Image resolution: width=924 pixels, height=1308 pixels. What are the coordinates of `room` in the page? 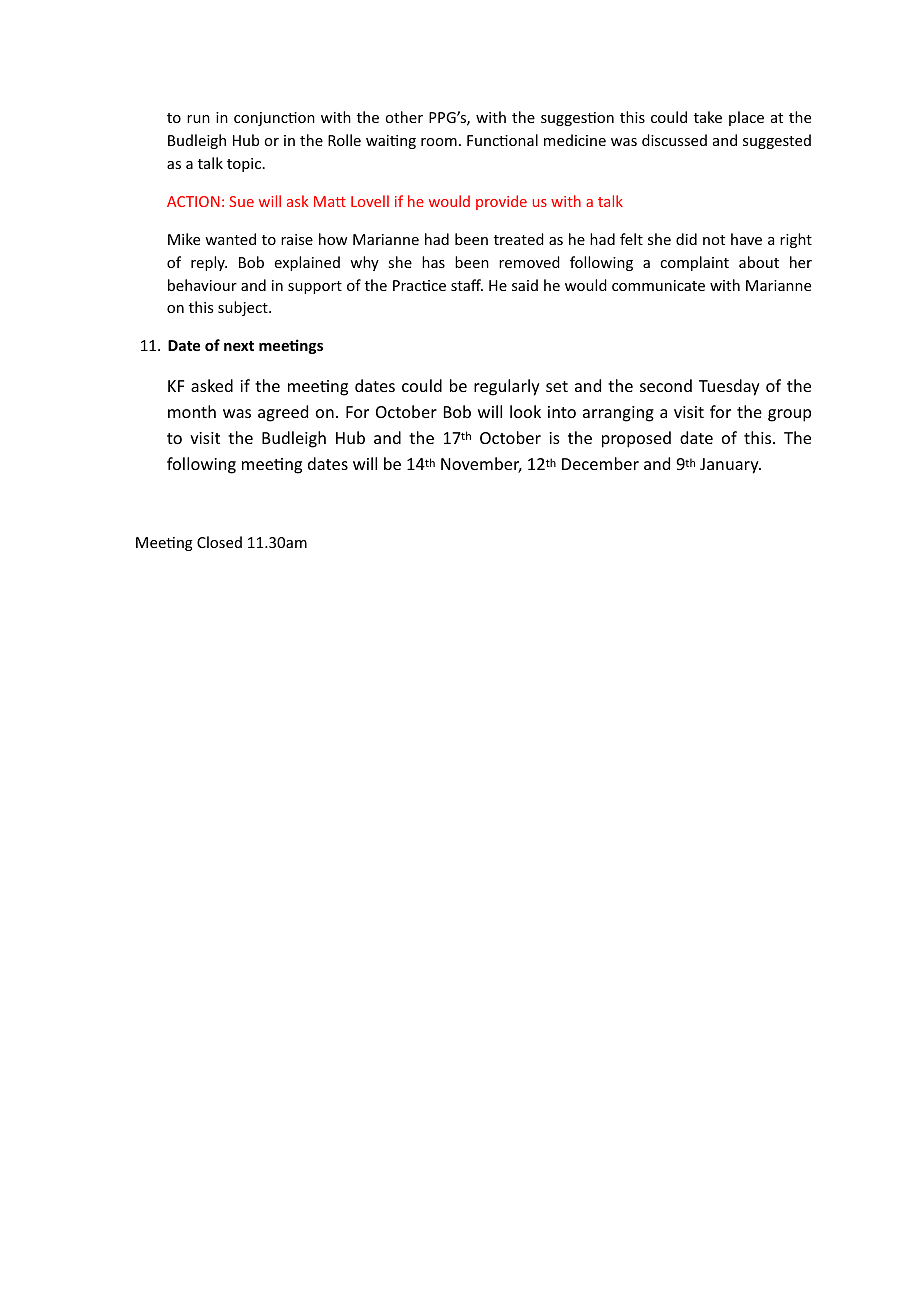 It's located at (439, 142).
